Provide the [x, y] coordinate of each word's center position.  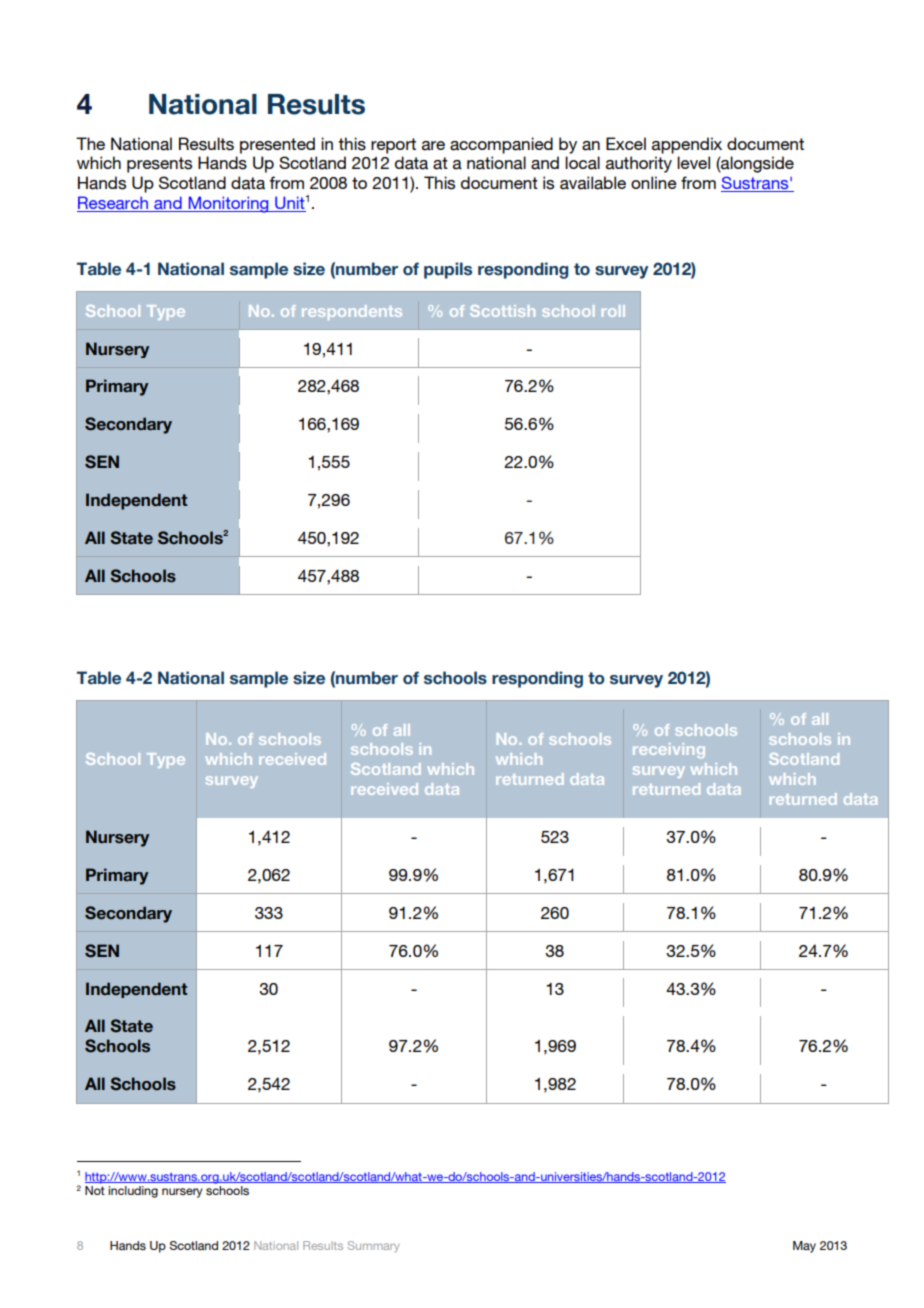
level [693, 162]
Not [95, 1190]
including [133, 1192]
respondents [352, 312]
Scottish [502, 311]
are [433, 146]
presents [159, 165]
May [804, 1247]
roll [613, 311]
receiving [669, 750]
